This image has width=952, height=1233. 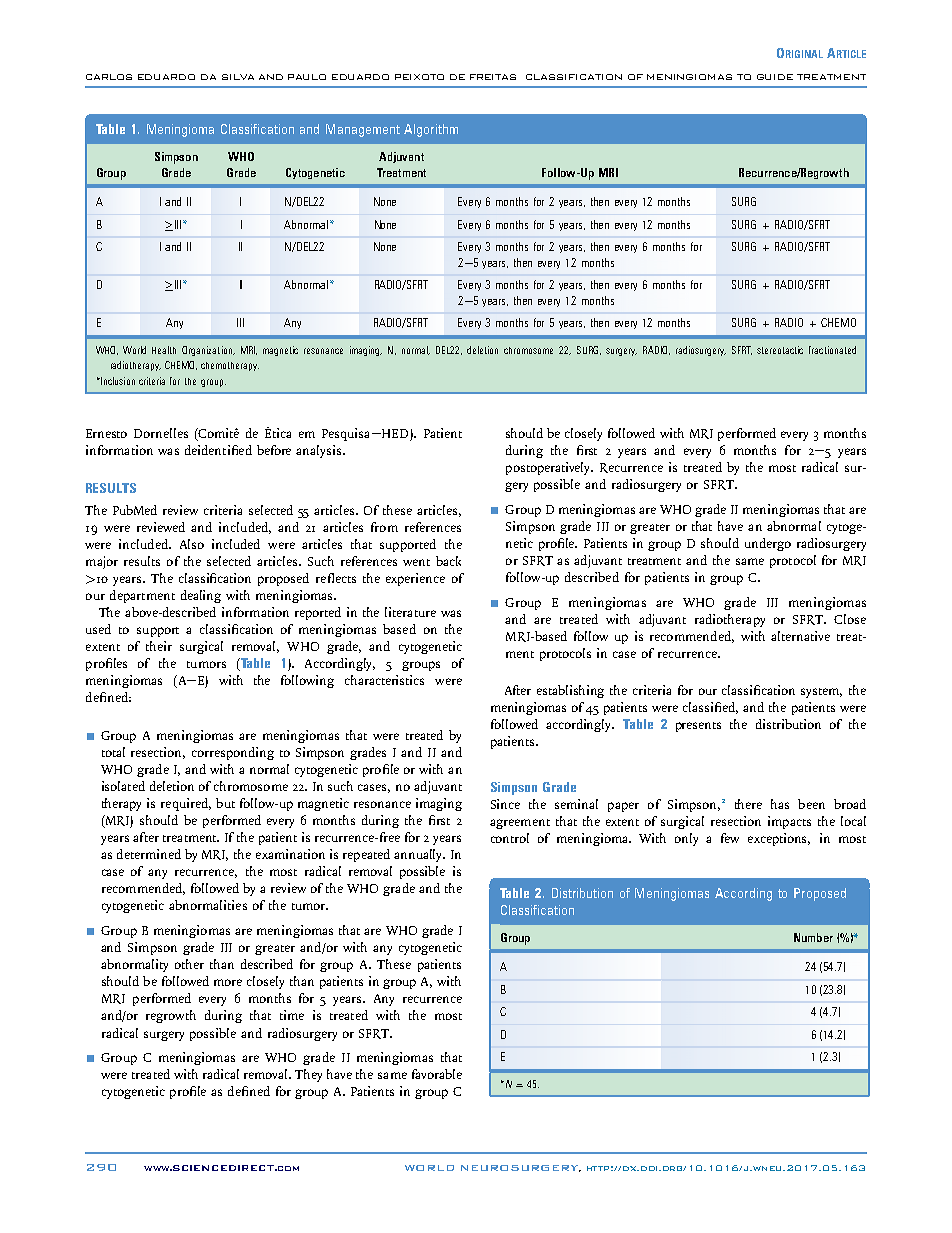 What do you see at coordinates (437, 1074) in the image?
I see `favorable` at bounding box center [437, 1074].
